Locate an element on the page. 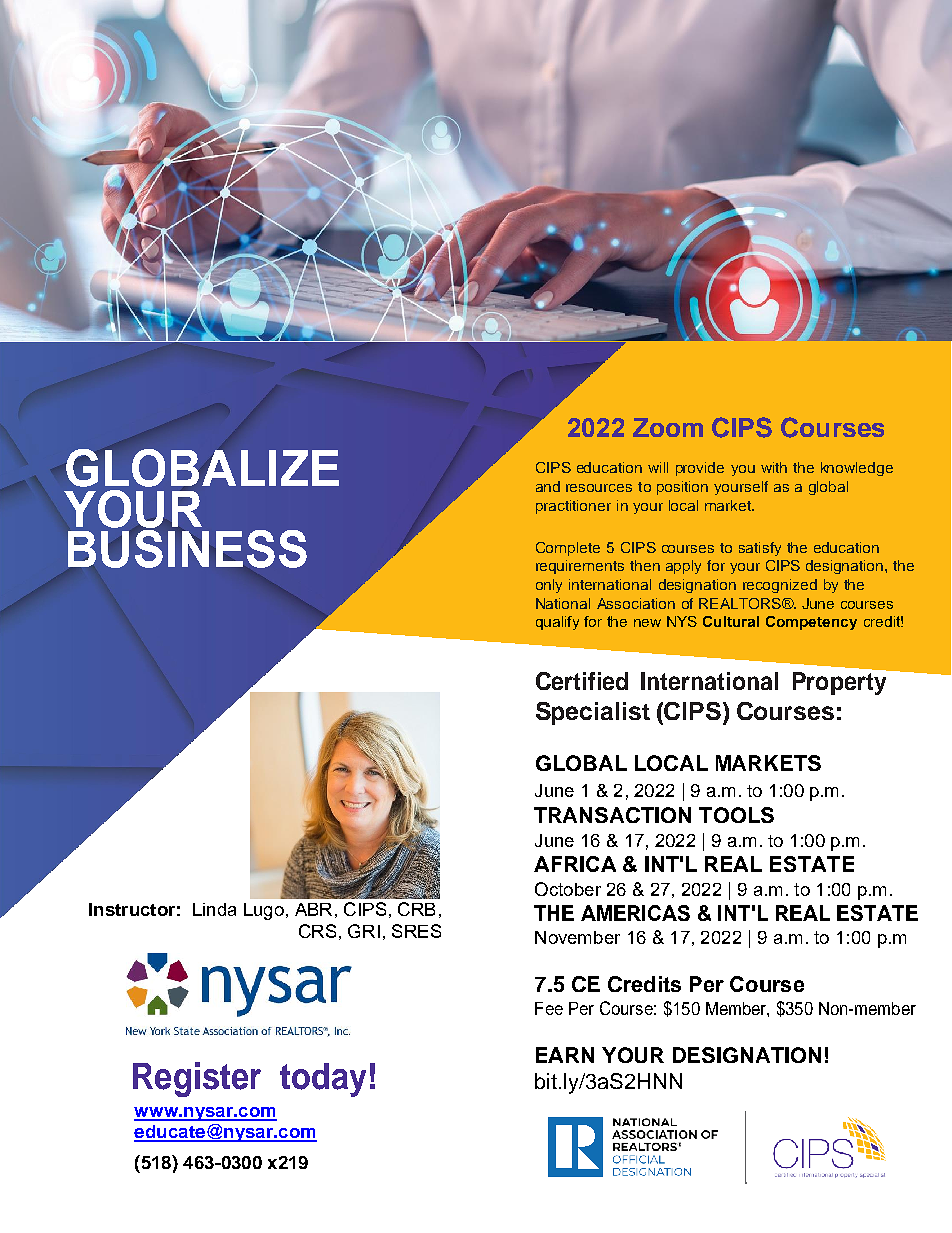 The image size is (952, 1233). EARN is located at coordinates (565, 1055).
